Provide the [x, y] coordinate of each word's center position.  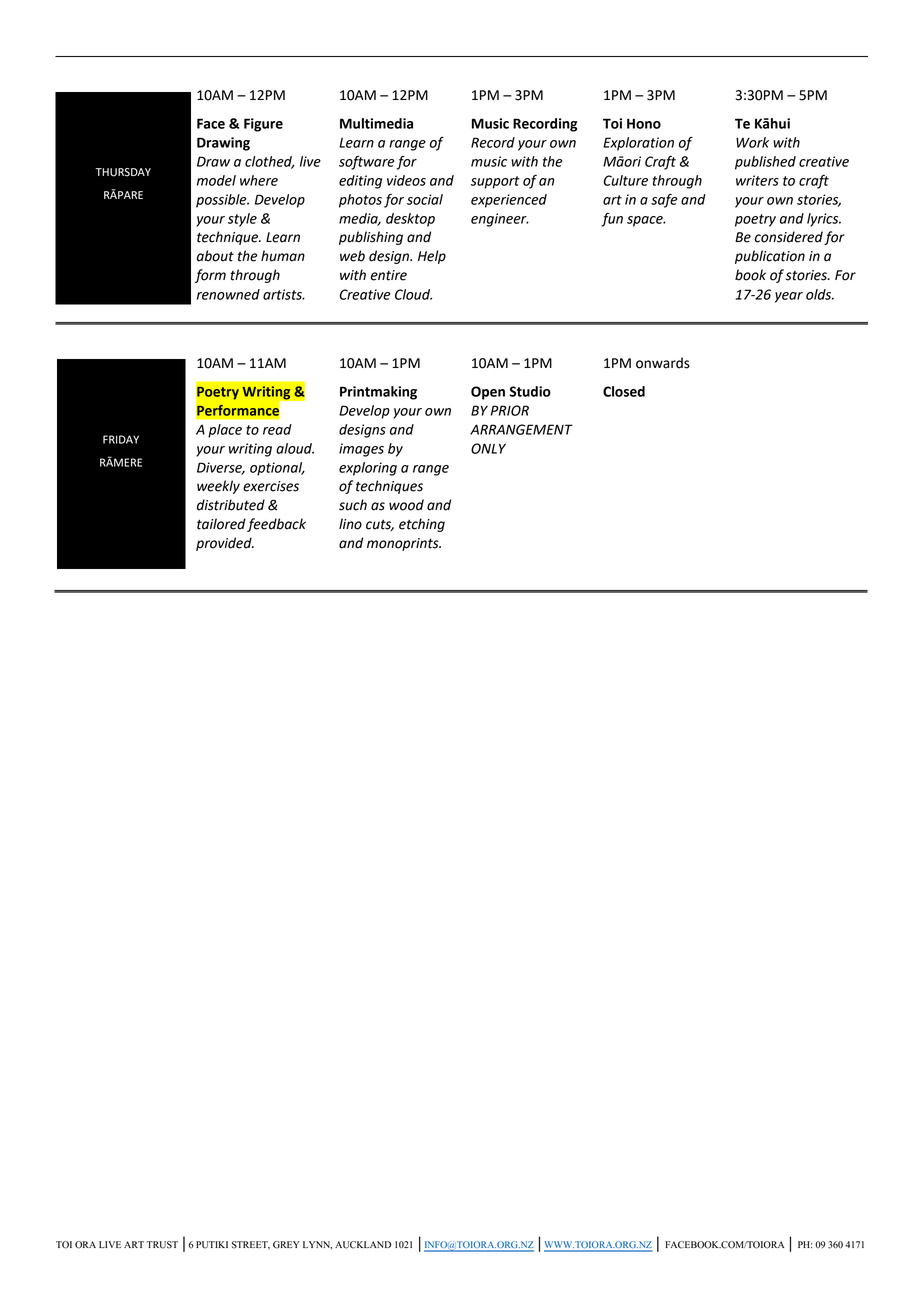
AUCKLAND [363, 1245]
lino [350, 524]
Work [752, 142]
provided [225, 544]
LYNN [317, 1245]
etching [422, 525]
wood [406, 505]
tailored [221, 524]
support [495, 182]
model [216, 180]
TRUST [162, 1245]
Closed [624, 391]
